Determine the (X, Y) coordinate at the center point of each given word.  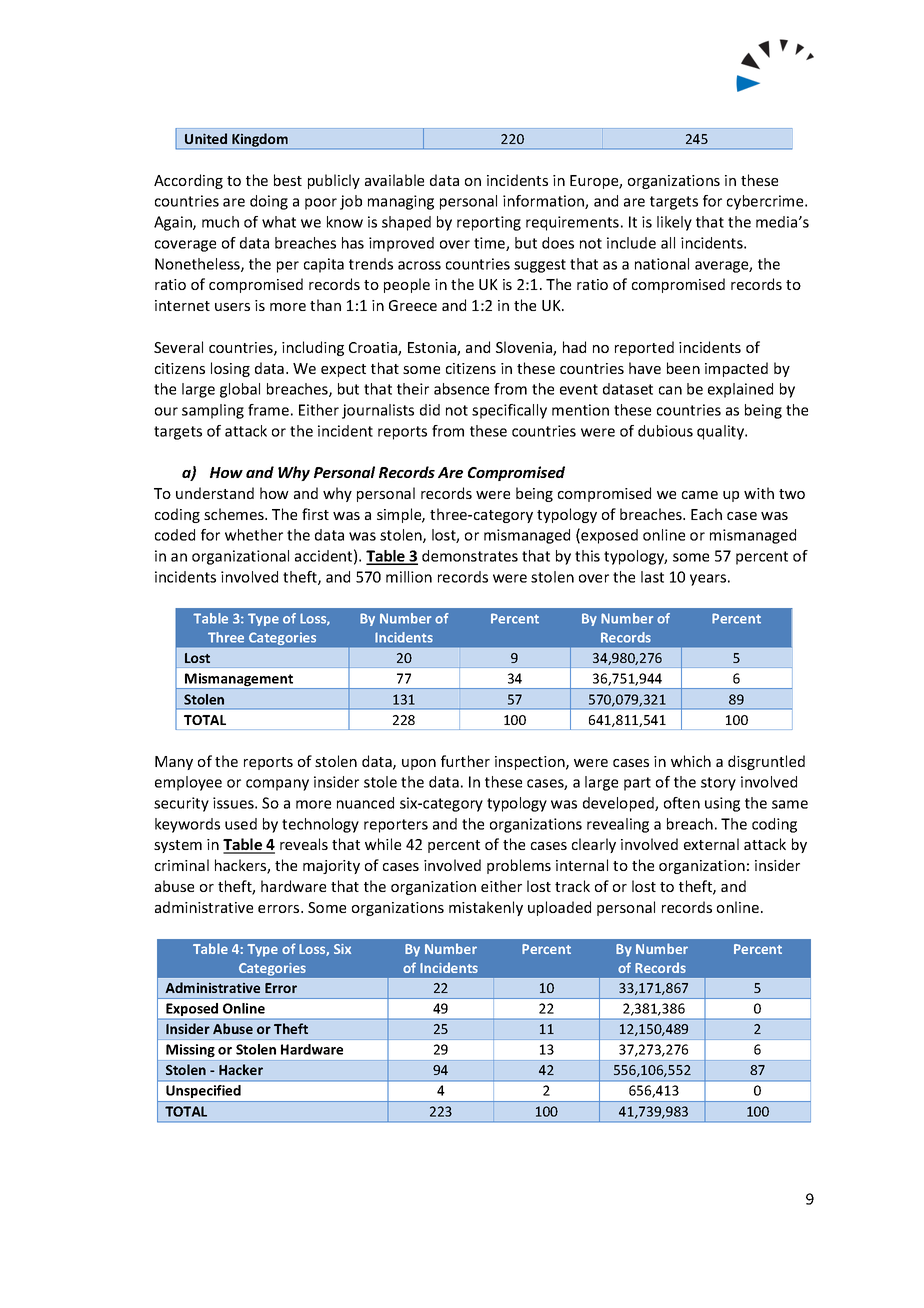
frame (268, 410)
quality (722, 432)
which (691, 761)
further (465, 761)
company (277, 785)
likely (674, 223)
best (288, 180)
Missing (190, 1050)
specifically (509, 411)
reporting (489, 223)
